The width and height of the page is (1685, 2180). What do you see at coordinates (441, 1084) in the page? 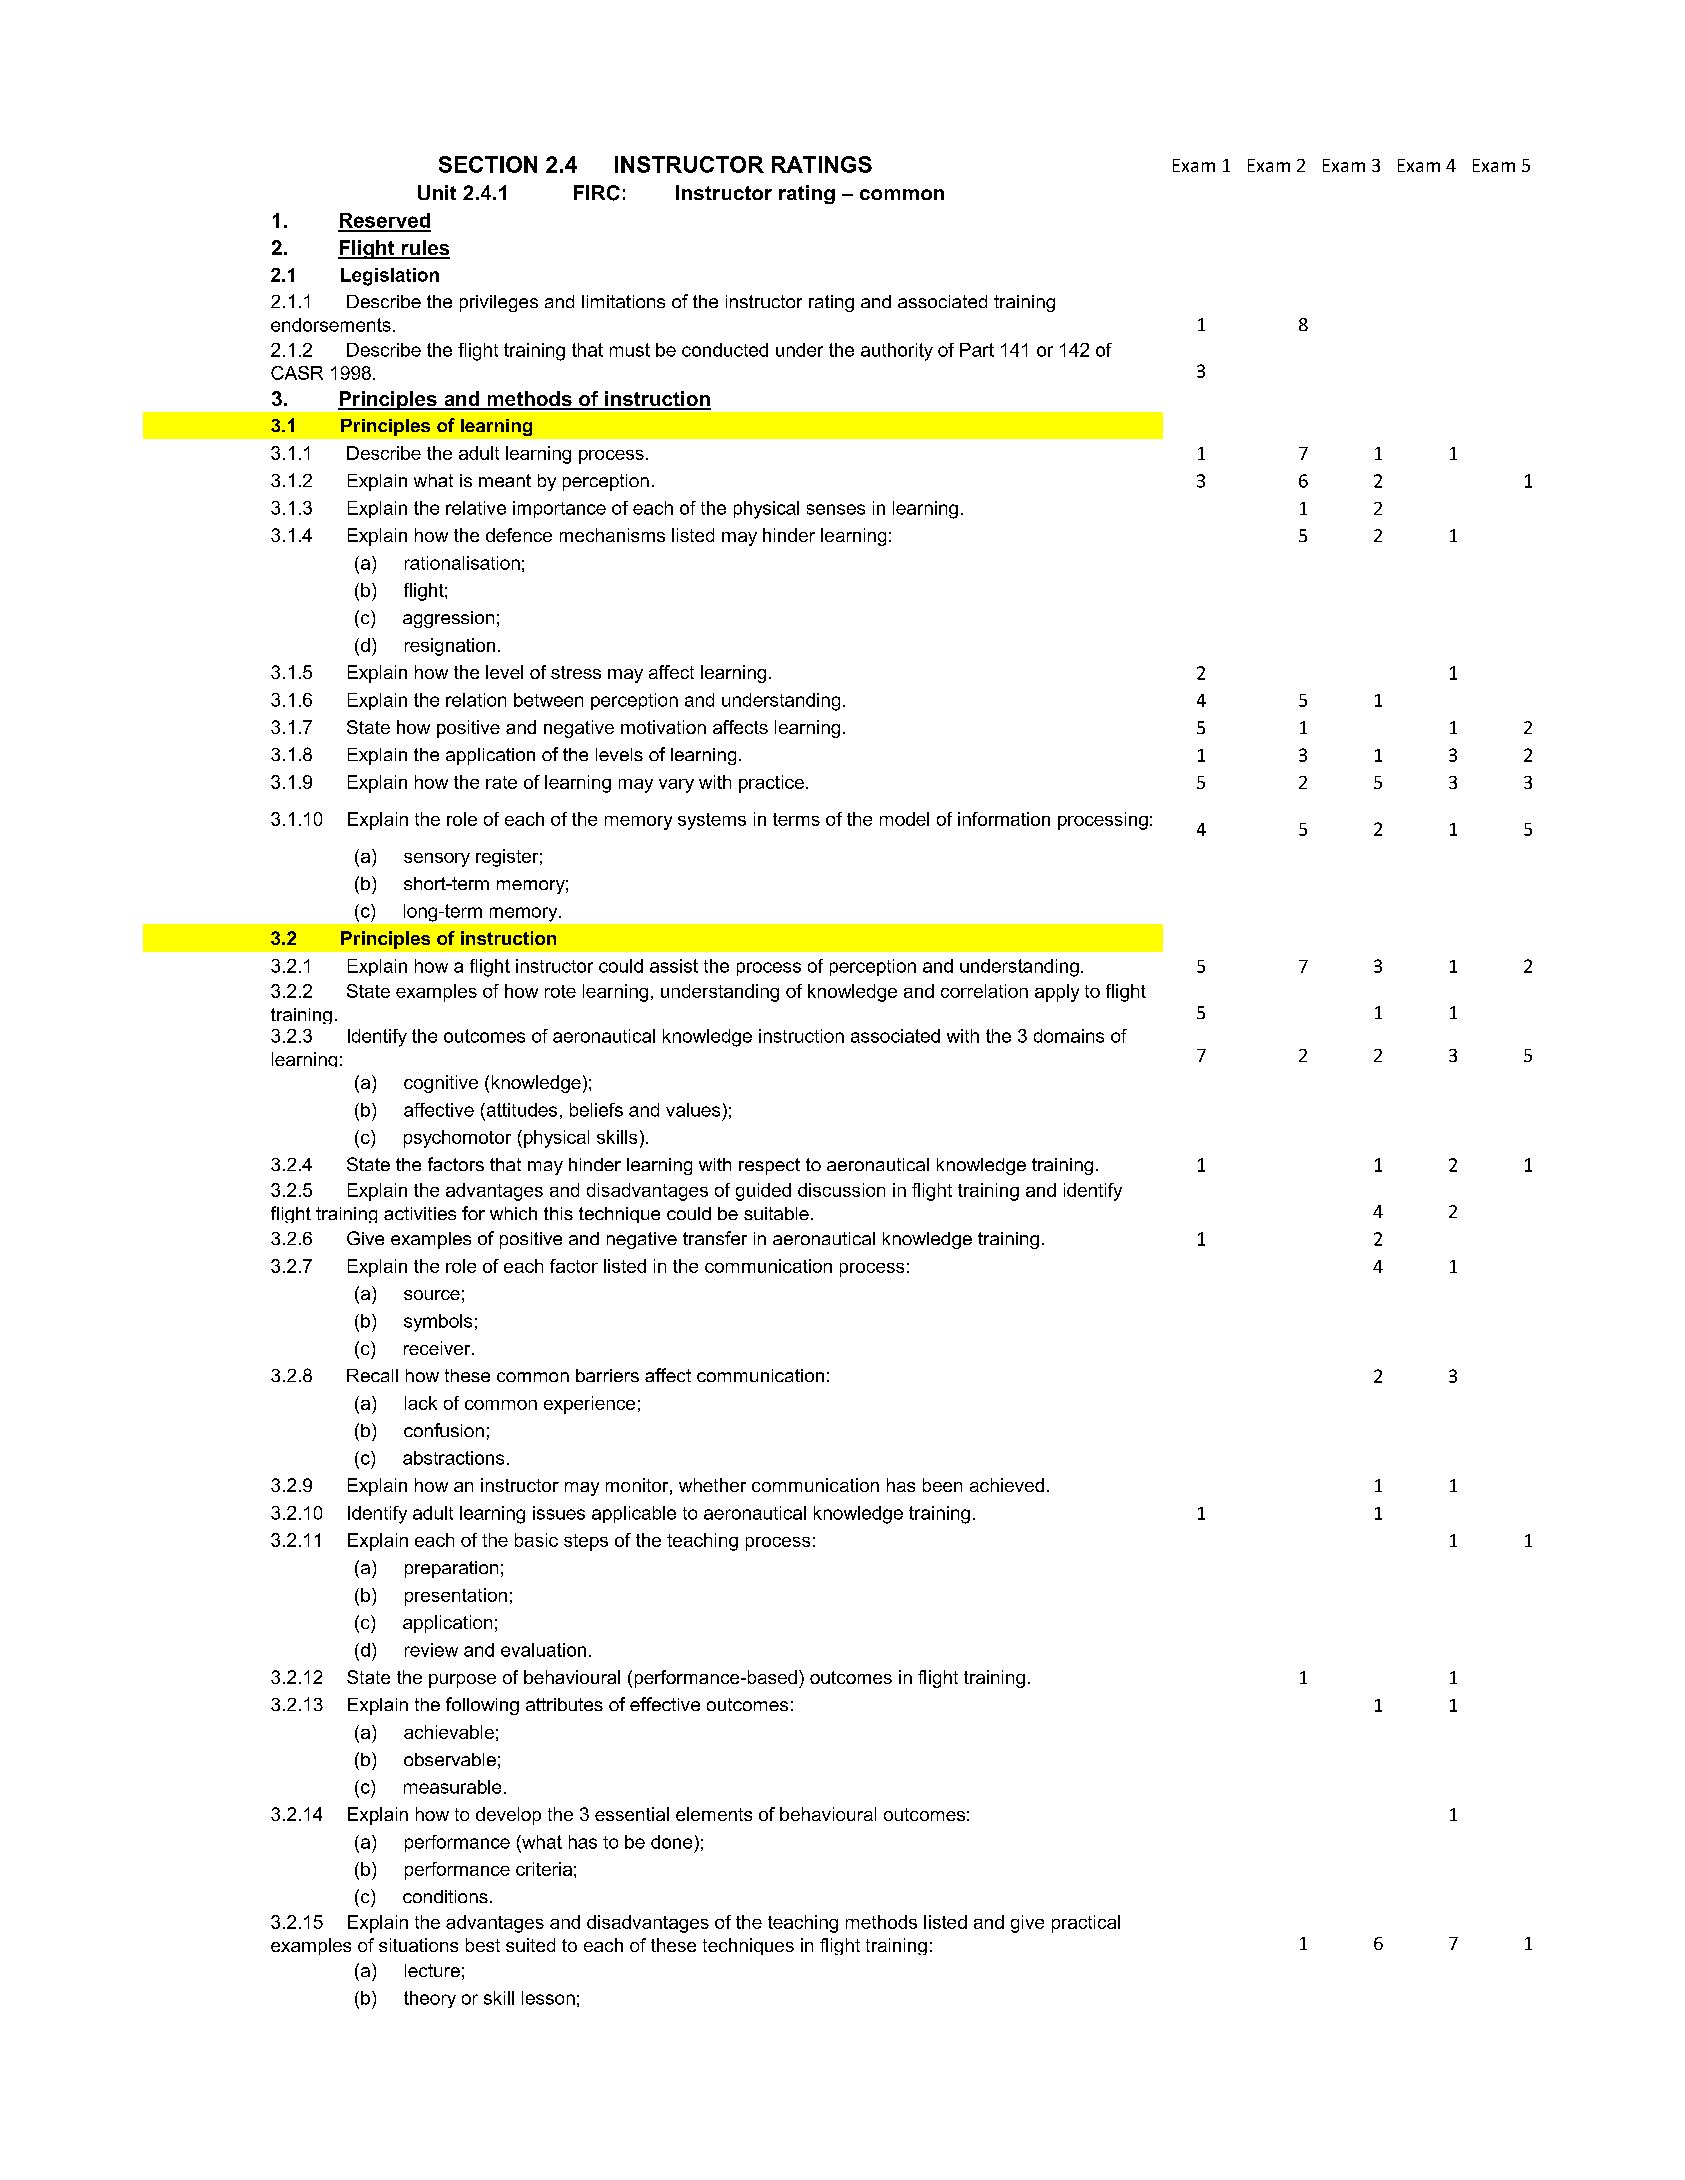
I see `cognitive` at bounding box center [441, 1084].
